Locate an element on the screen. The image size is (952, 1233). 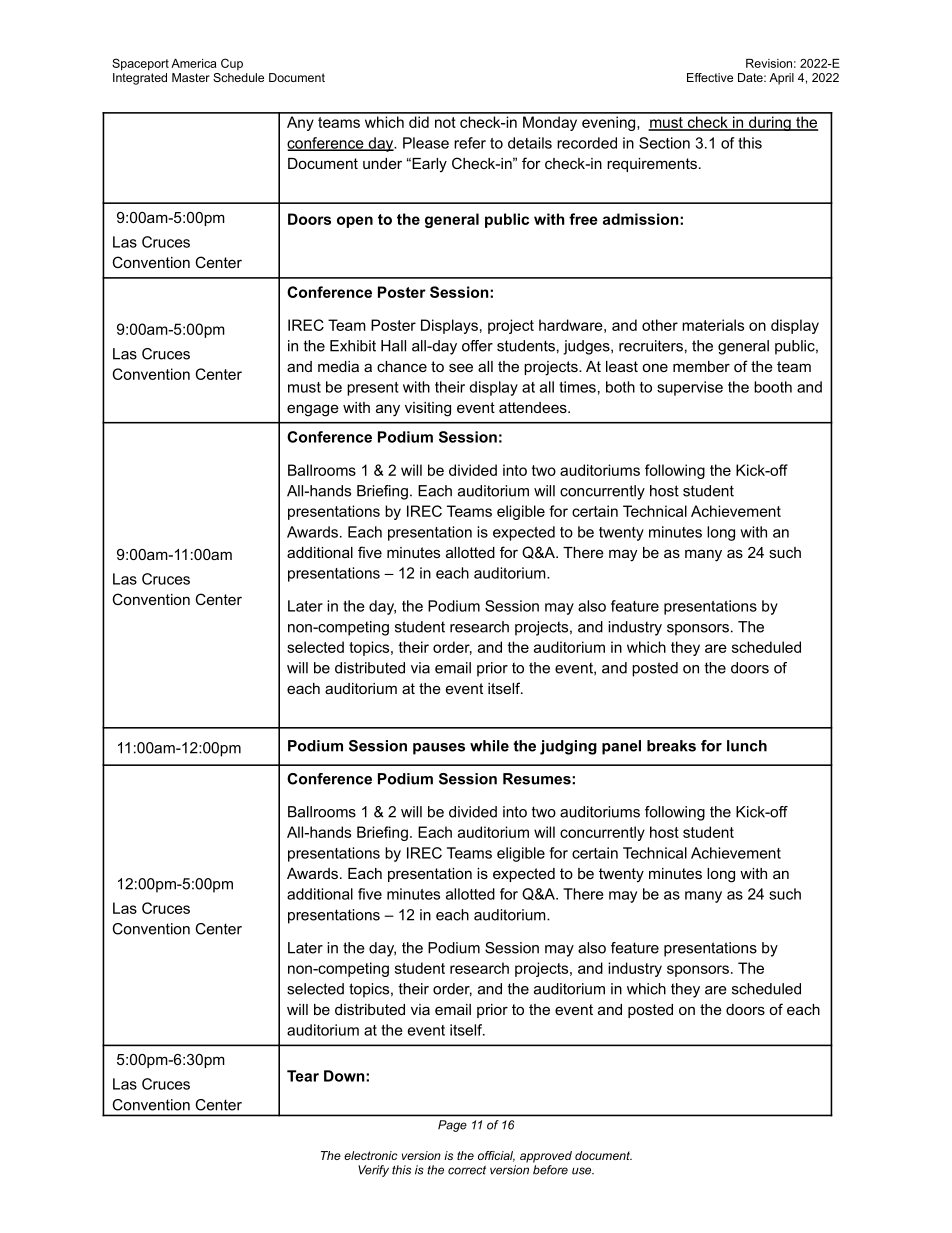
supervise is located at coordinates (690, 388).
